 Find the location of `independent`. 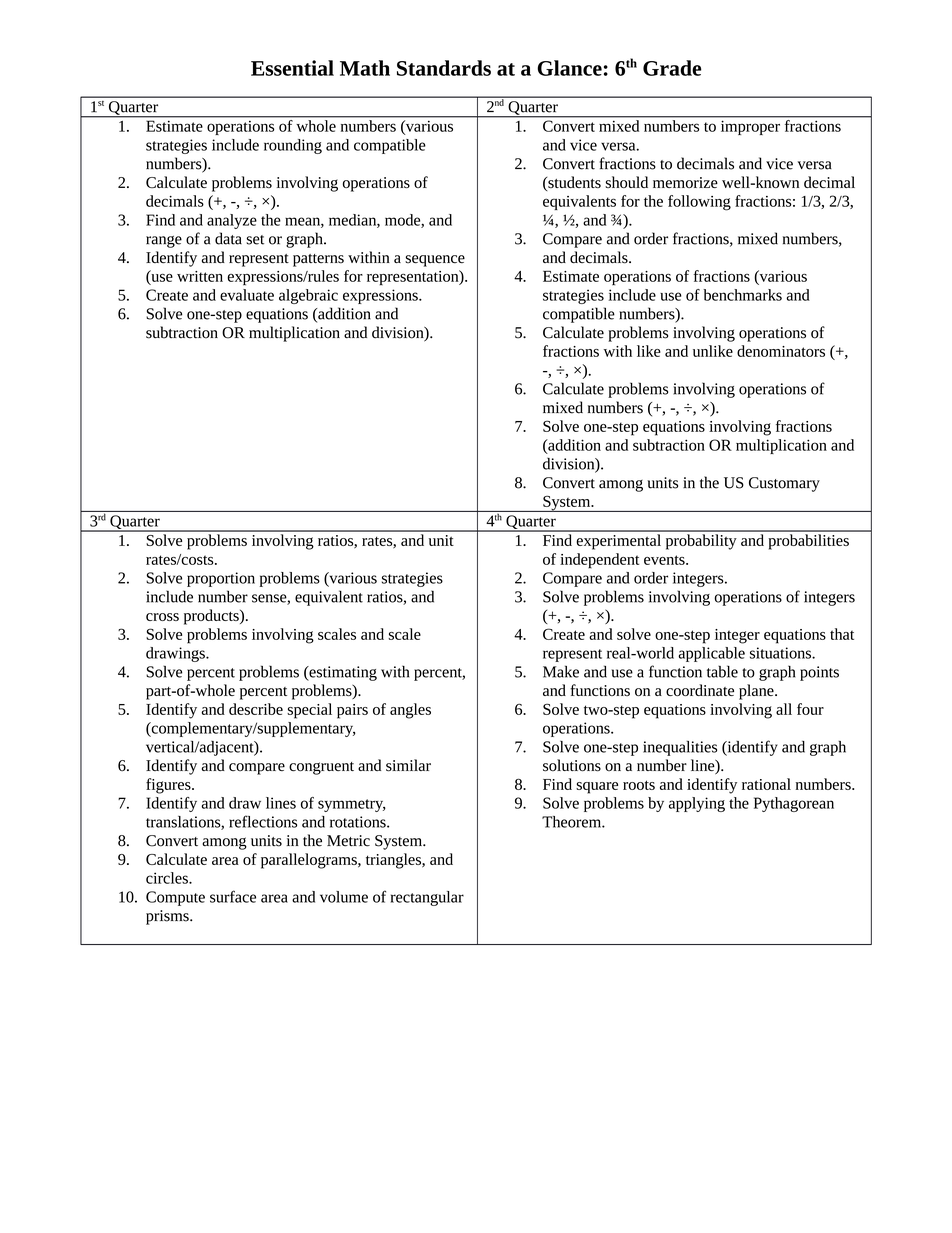

independent is located at coordinates (599, 561).
